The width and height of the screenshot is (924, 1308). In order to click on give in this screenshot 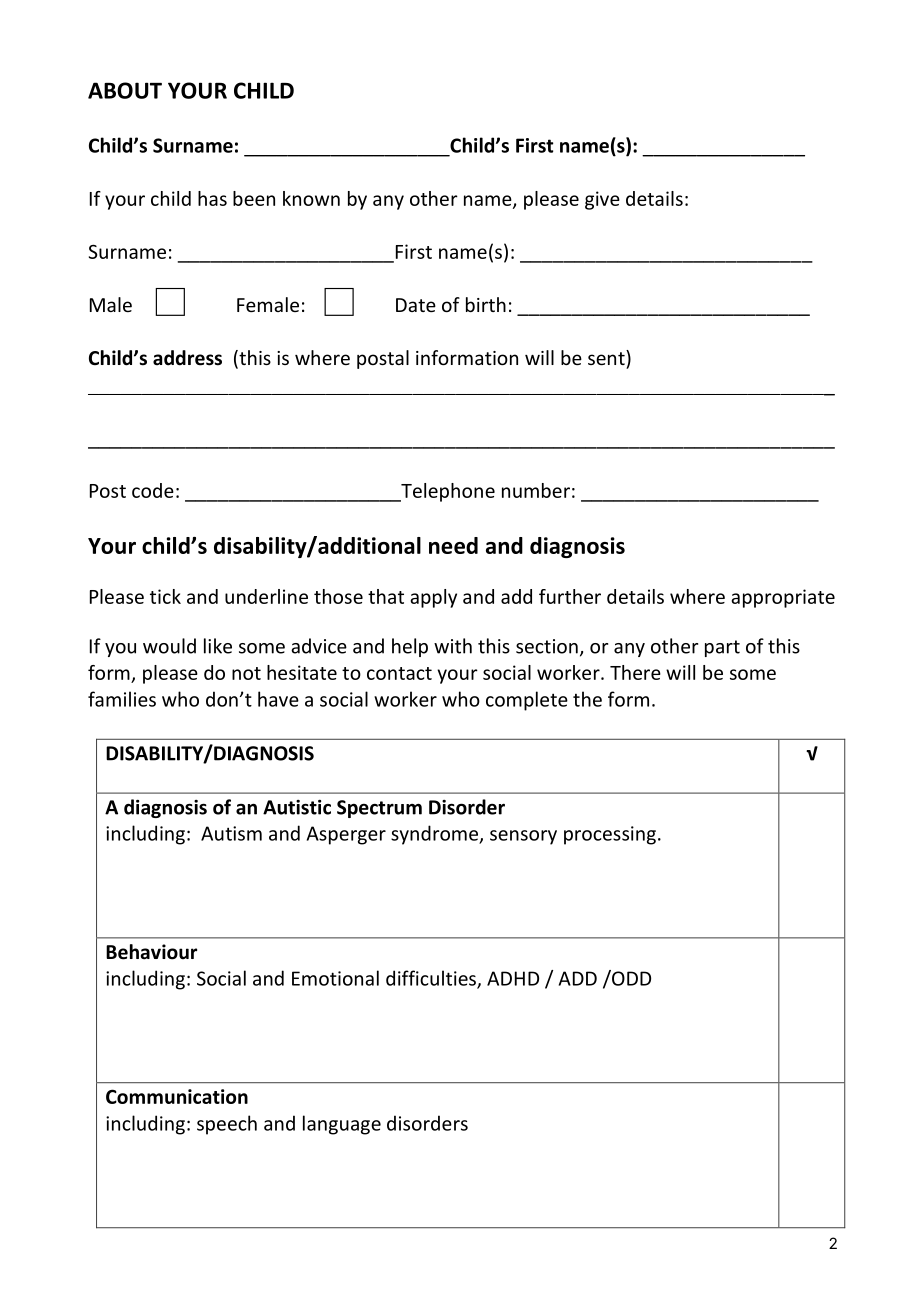, I will do `click(602, 200)`.
